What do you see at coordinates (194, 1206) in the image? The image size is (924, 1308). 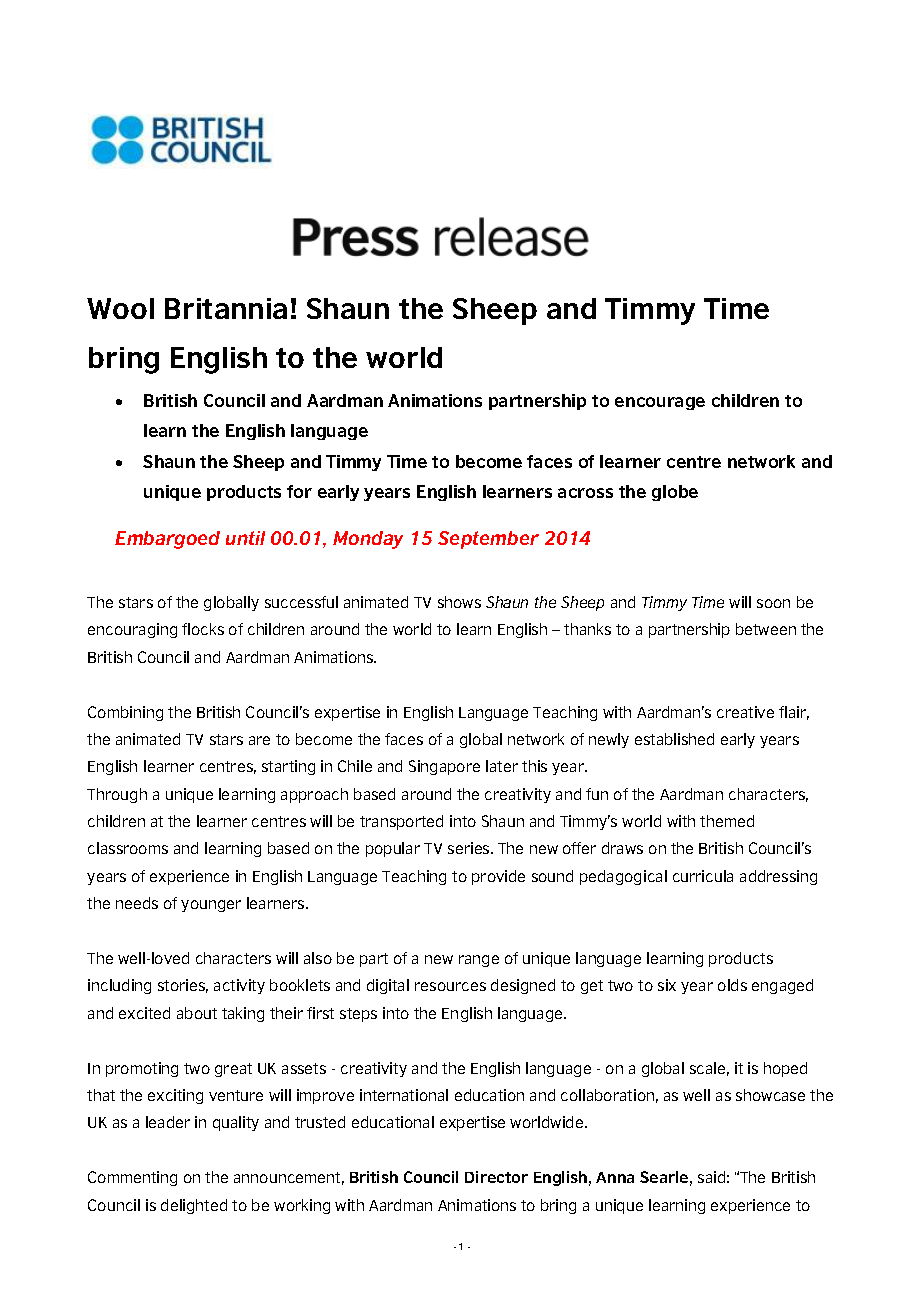 I see `delighted` at bounding box center [194, 1206].
